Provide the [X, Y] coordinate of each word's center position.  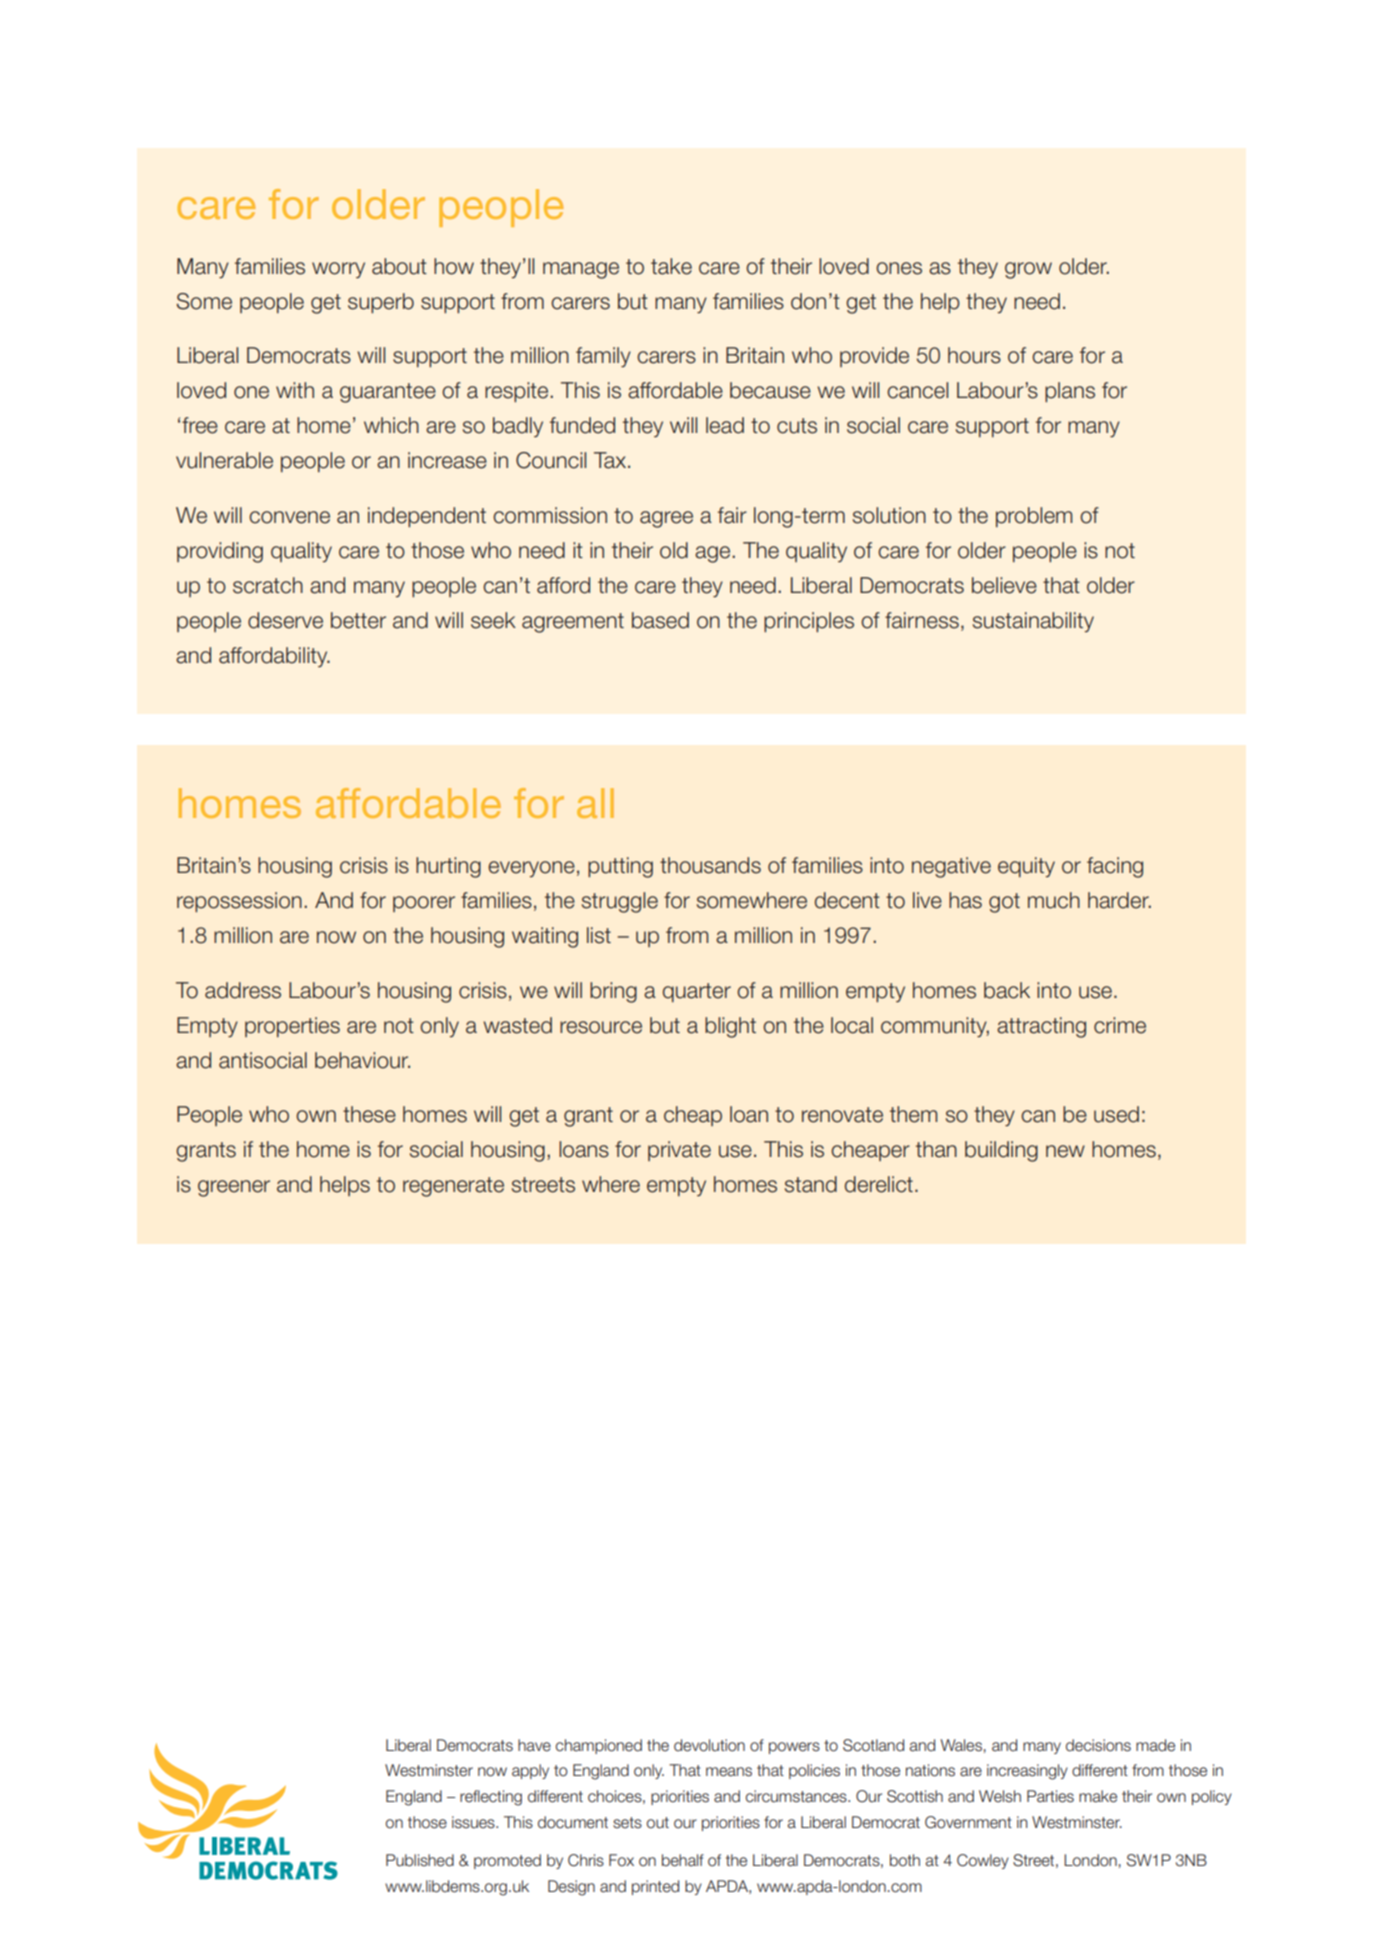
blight [730, 1027]
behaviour [362, 1060]
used [1116, 1114]
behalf [683, 1860]
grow [1028, 270]
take [671, 266]
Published [420, 1860]
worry [338, 270]
